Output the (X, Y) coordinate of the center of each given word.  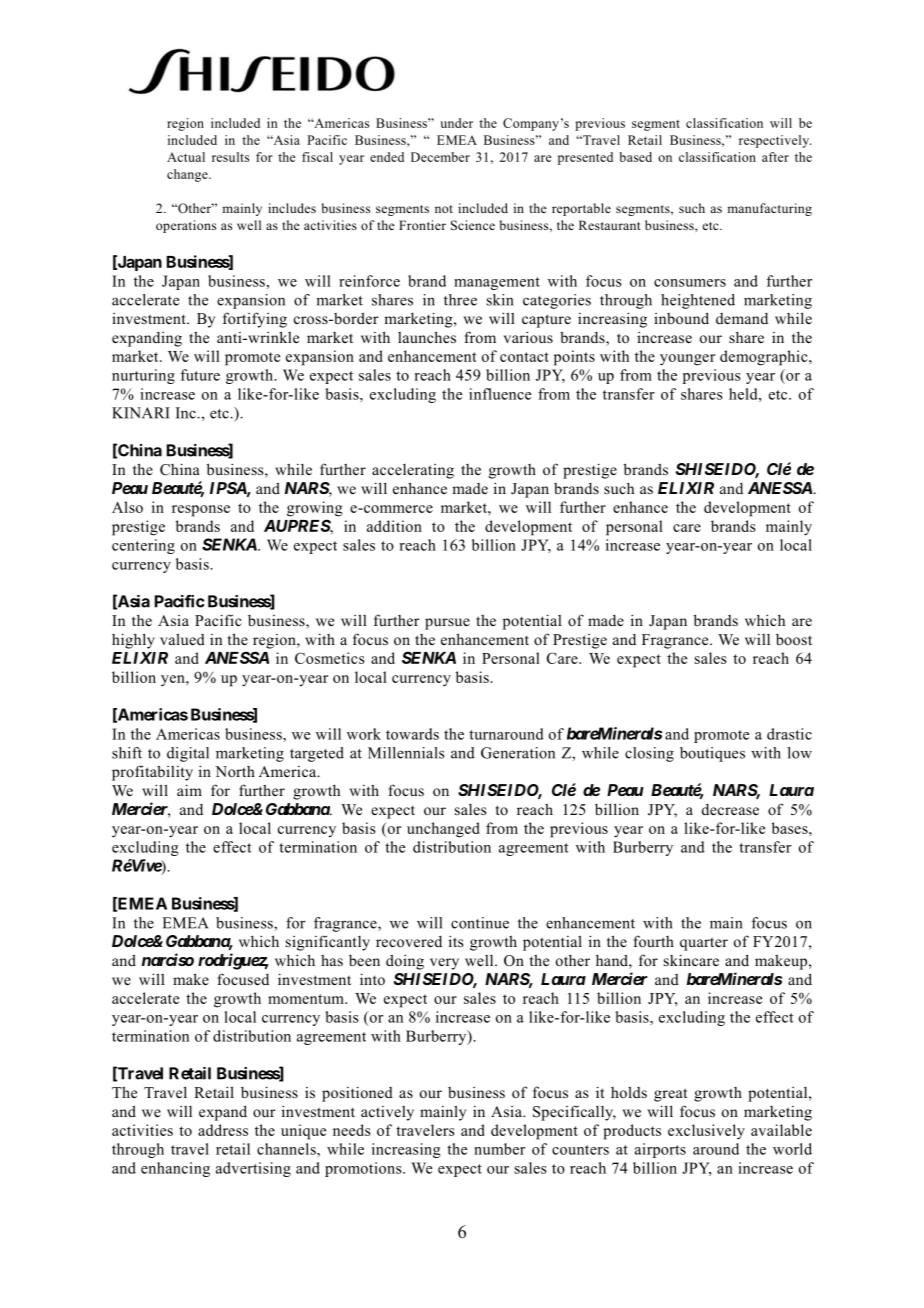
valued (182, 639)
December (440, 157)
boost (794, 639)
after (775, 157)
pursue (447, 624)
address (223, 1130)
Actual (186, 157)
